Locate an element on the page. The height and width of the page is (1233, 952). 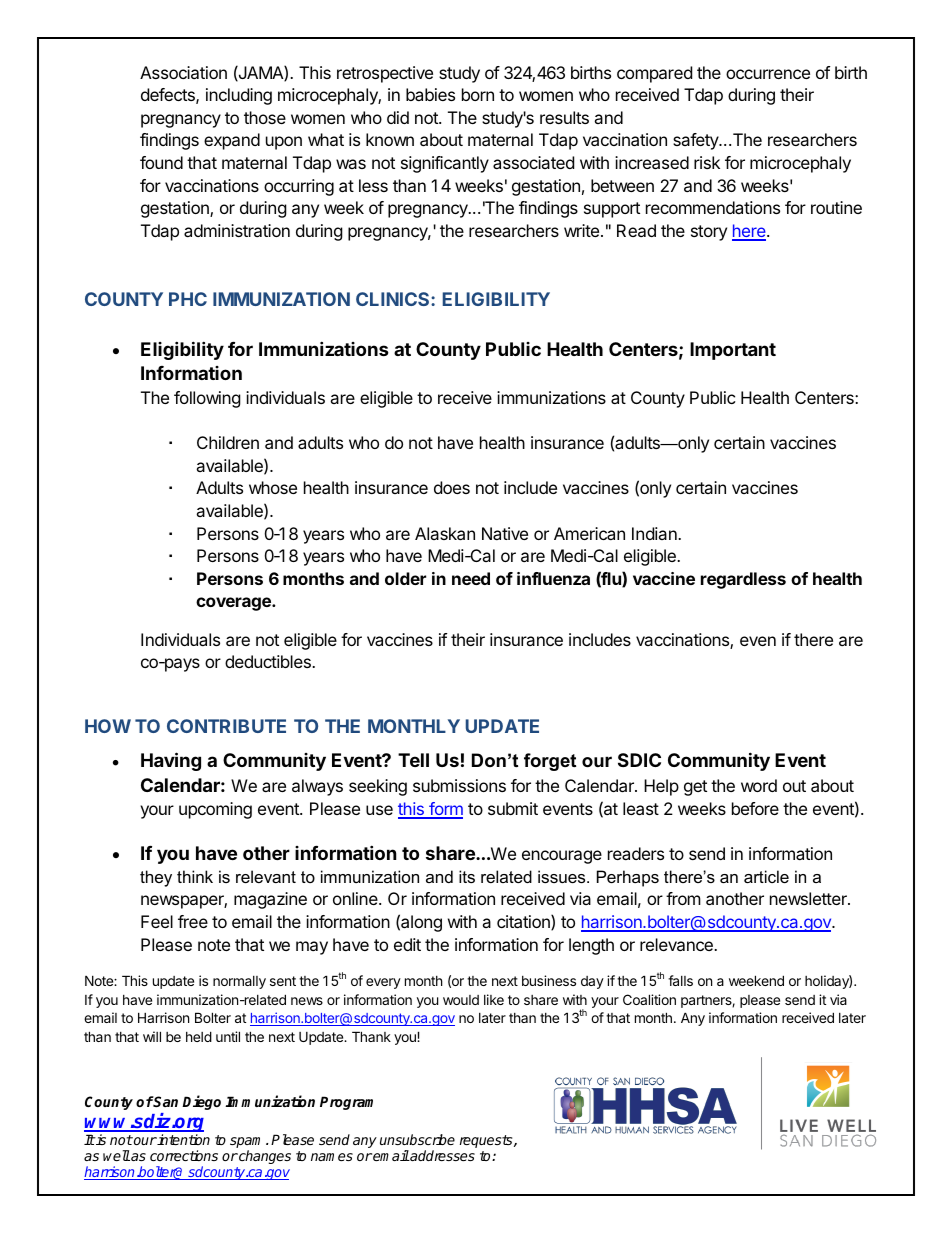
unsubscribe is located at coordinates (417, 1139).
